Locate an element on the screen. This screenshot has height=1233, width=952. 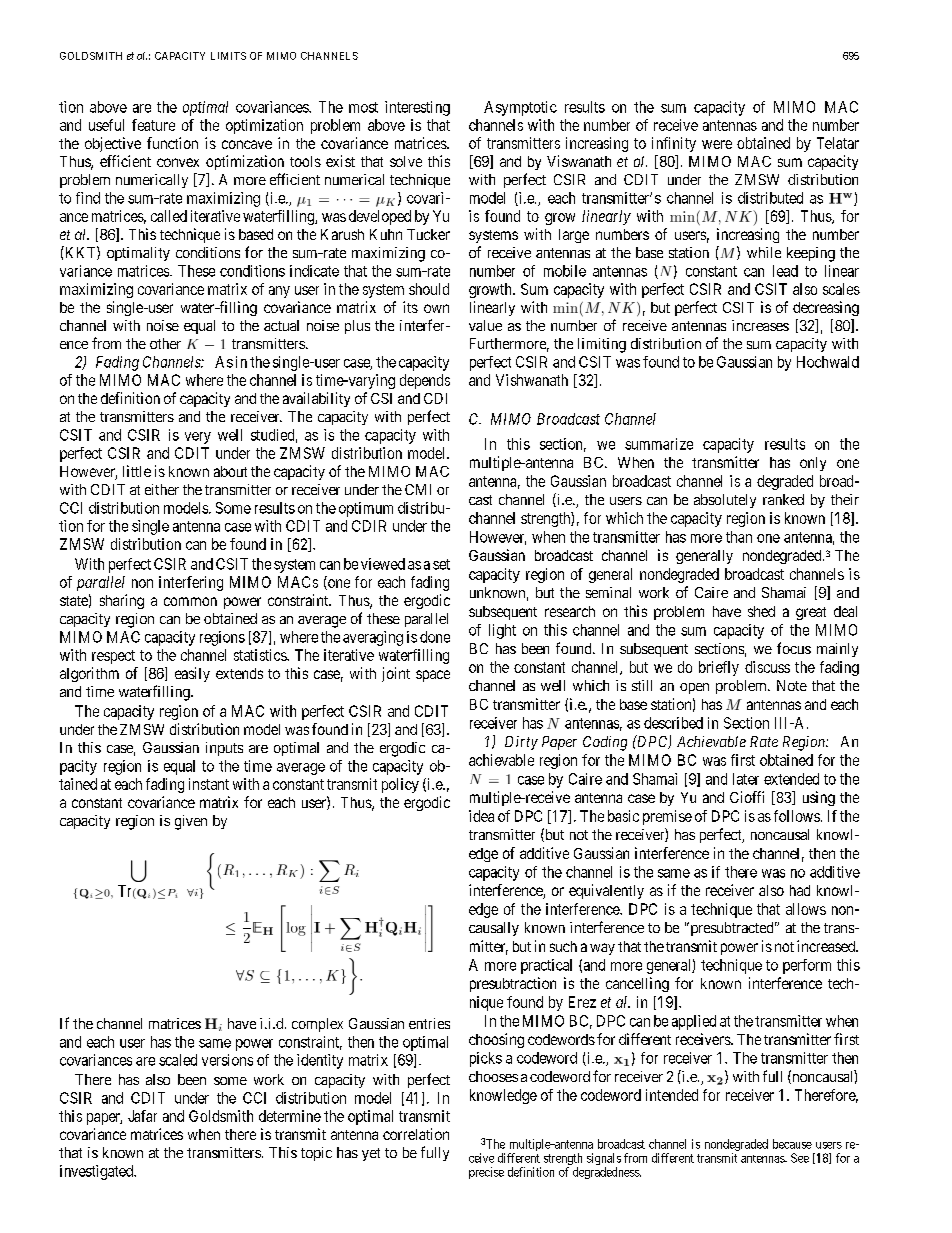
Jafar is located at coordinates (142, 1116).
